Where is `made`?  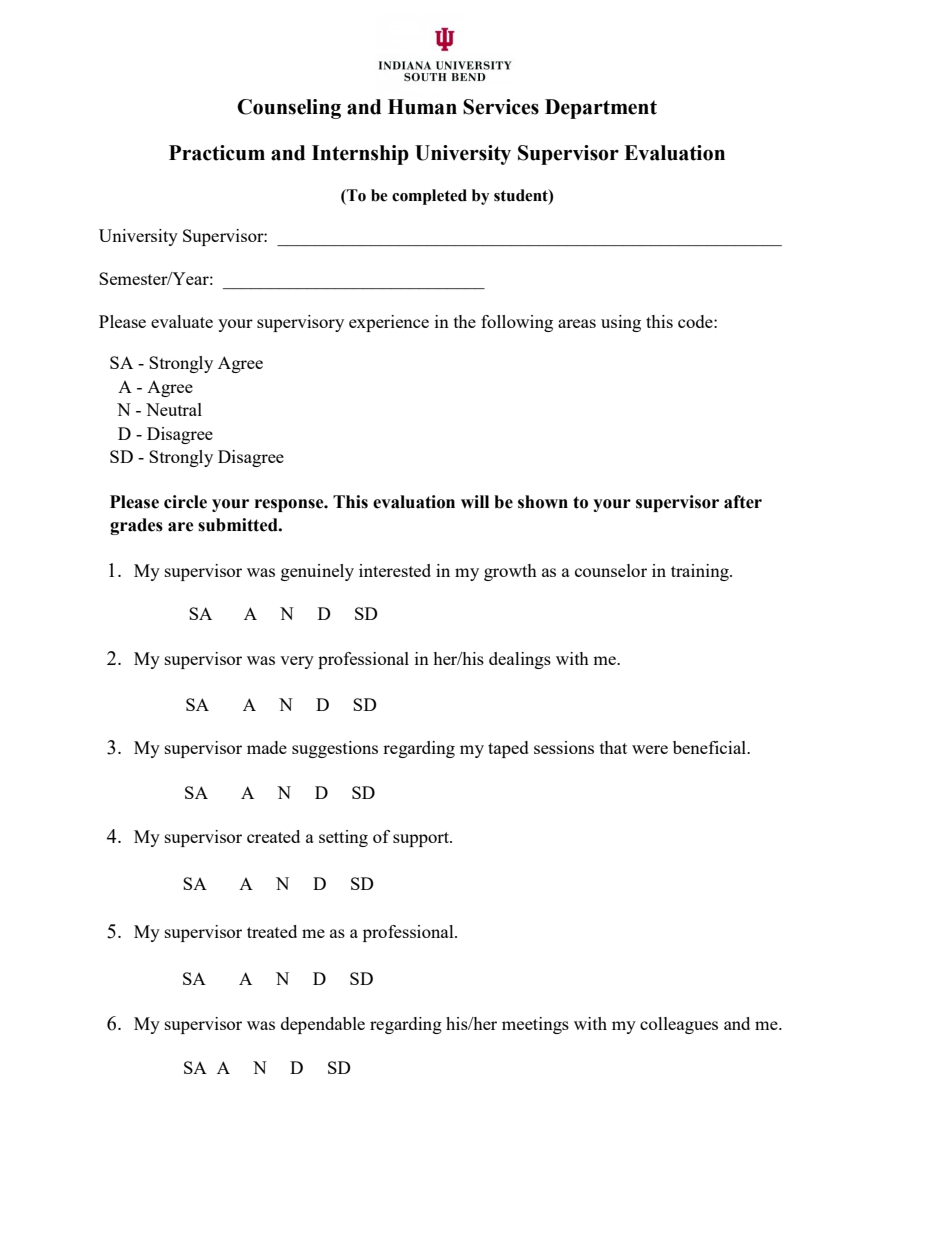
made is located at coordinates (267, 747).
